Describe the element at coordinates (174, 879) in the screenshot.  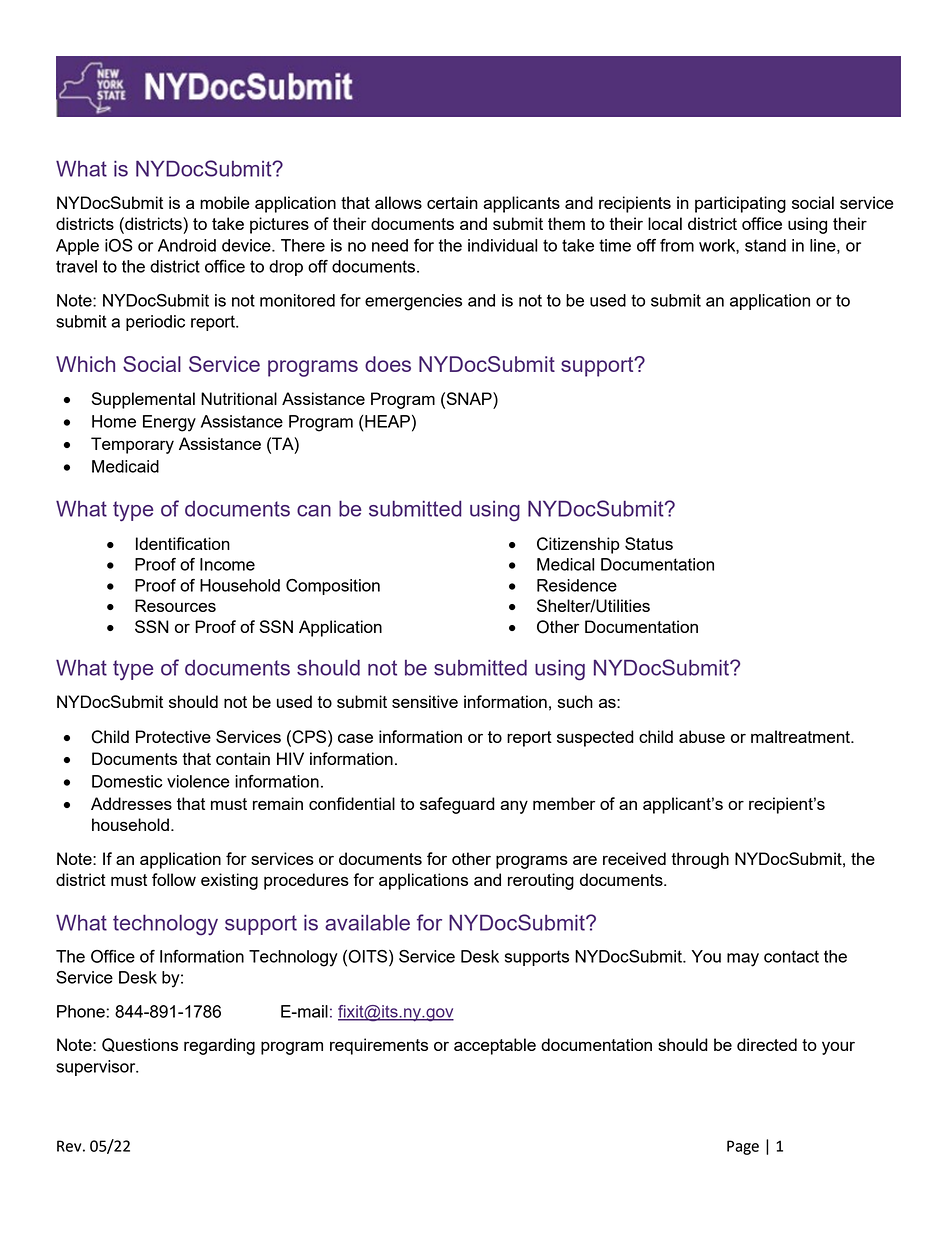
I see `follow` at that location.
